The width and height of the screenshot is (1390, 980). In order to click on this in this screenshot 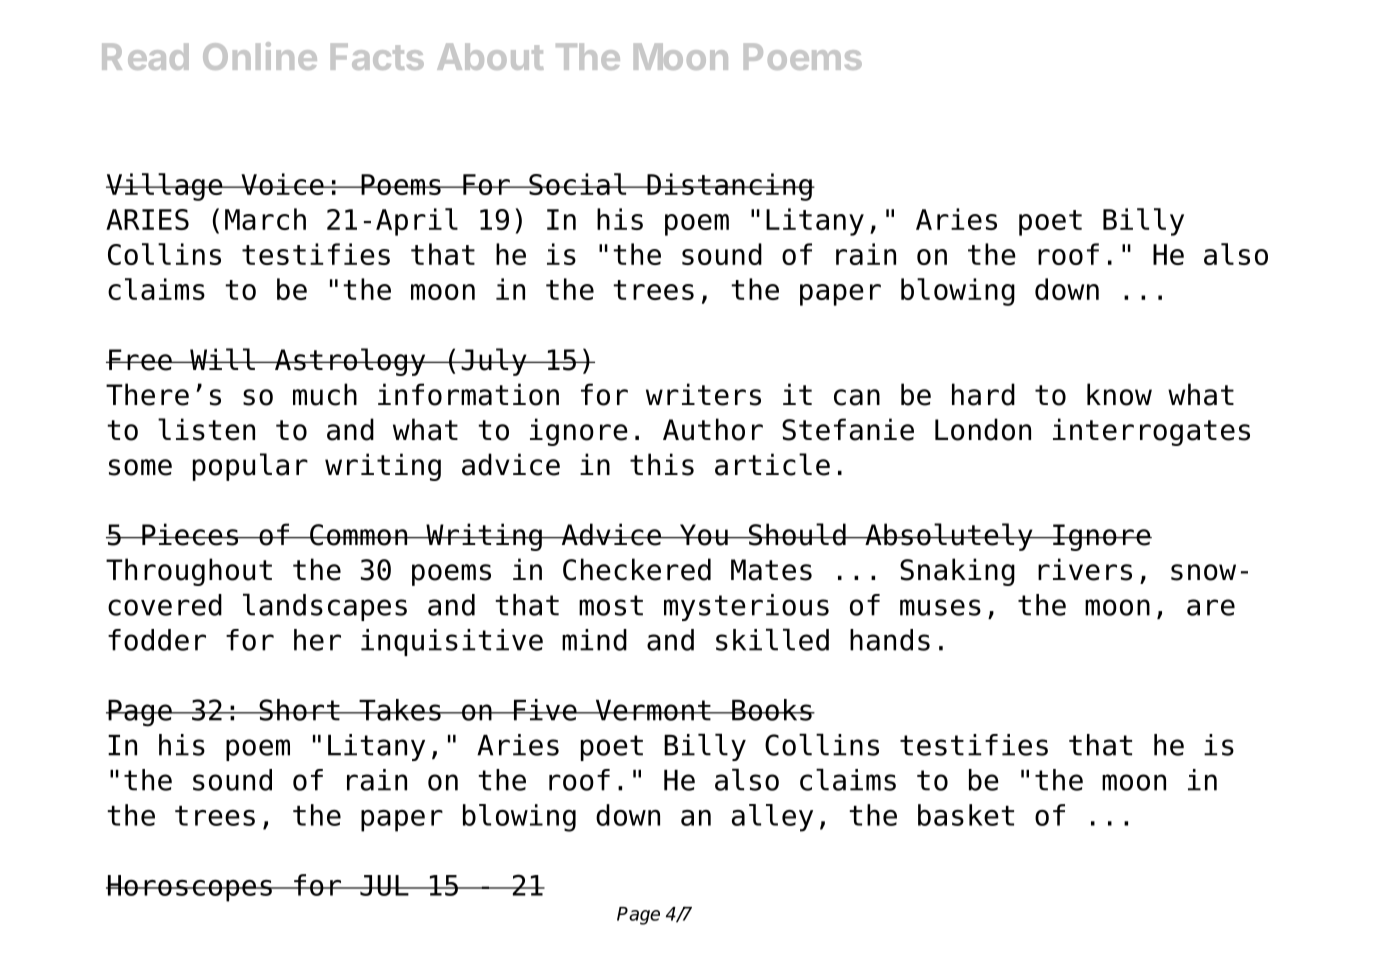, I will do `click(662, 464)`.
